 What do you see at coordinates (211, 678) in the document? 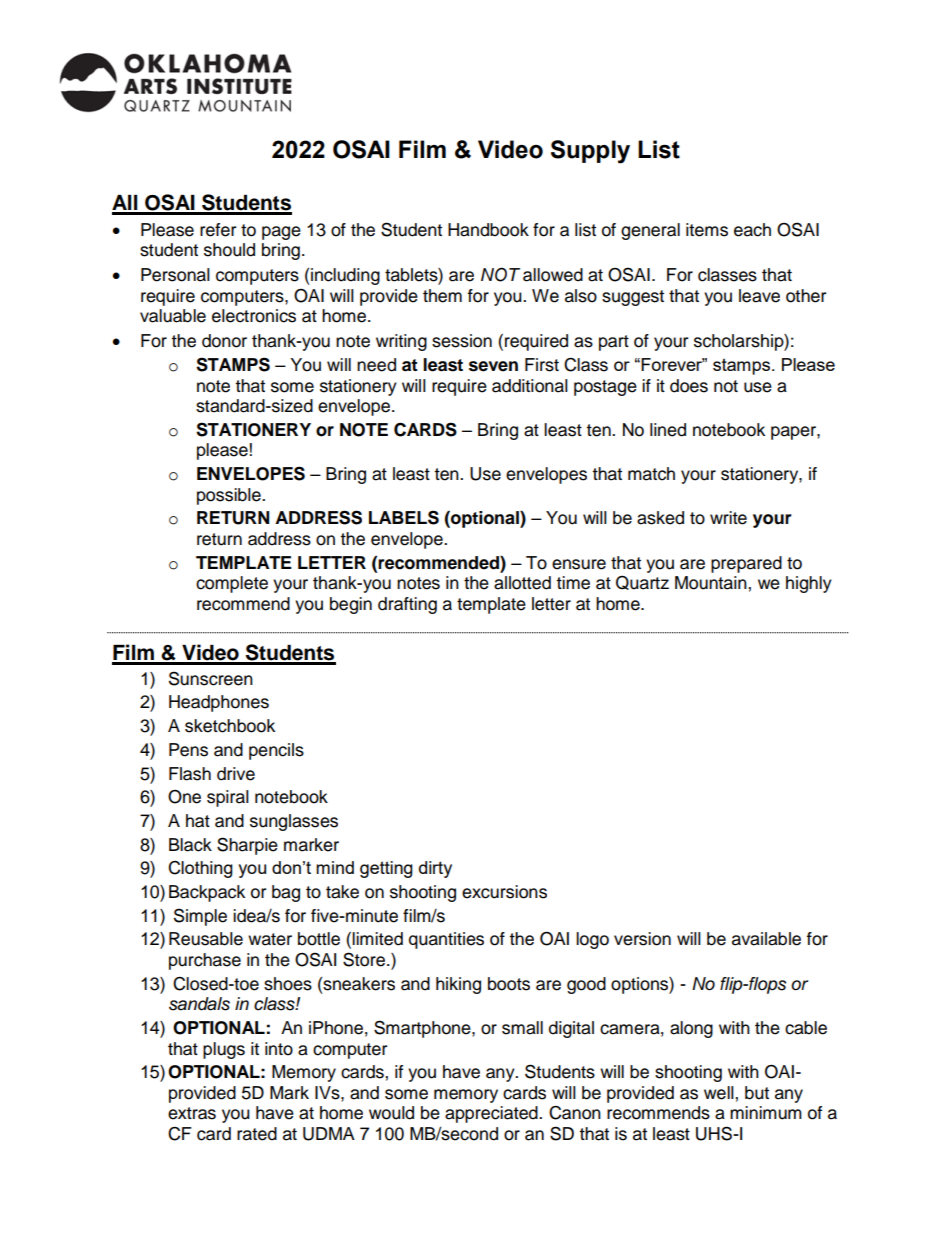
I see `Sunscreen` at bounding box center [211, 678].
